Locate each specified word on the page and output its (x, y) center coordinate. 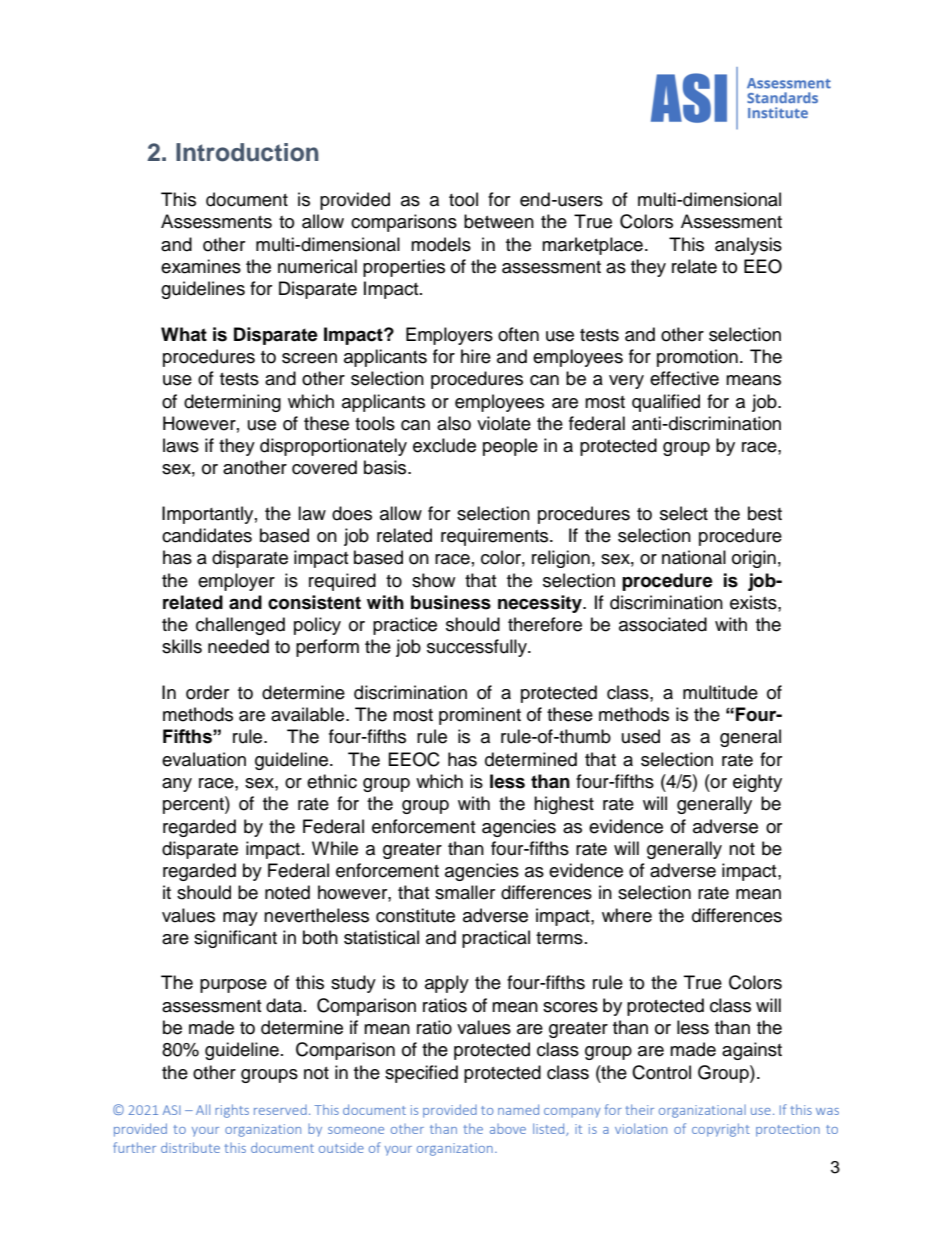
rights (232, 1111)
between (499, 221)
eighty (757, 783)
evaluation (204, 759)
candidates (207, 535)
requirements (496, 537)
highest (564, 805)
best (765, 513)
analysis (748, 246)
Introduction (247, 152)
